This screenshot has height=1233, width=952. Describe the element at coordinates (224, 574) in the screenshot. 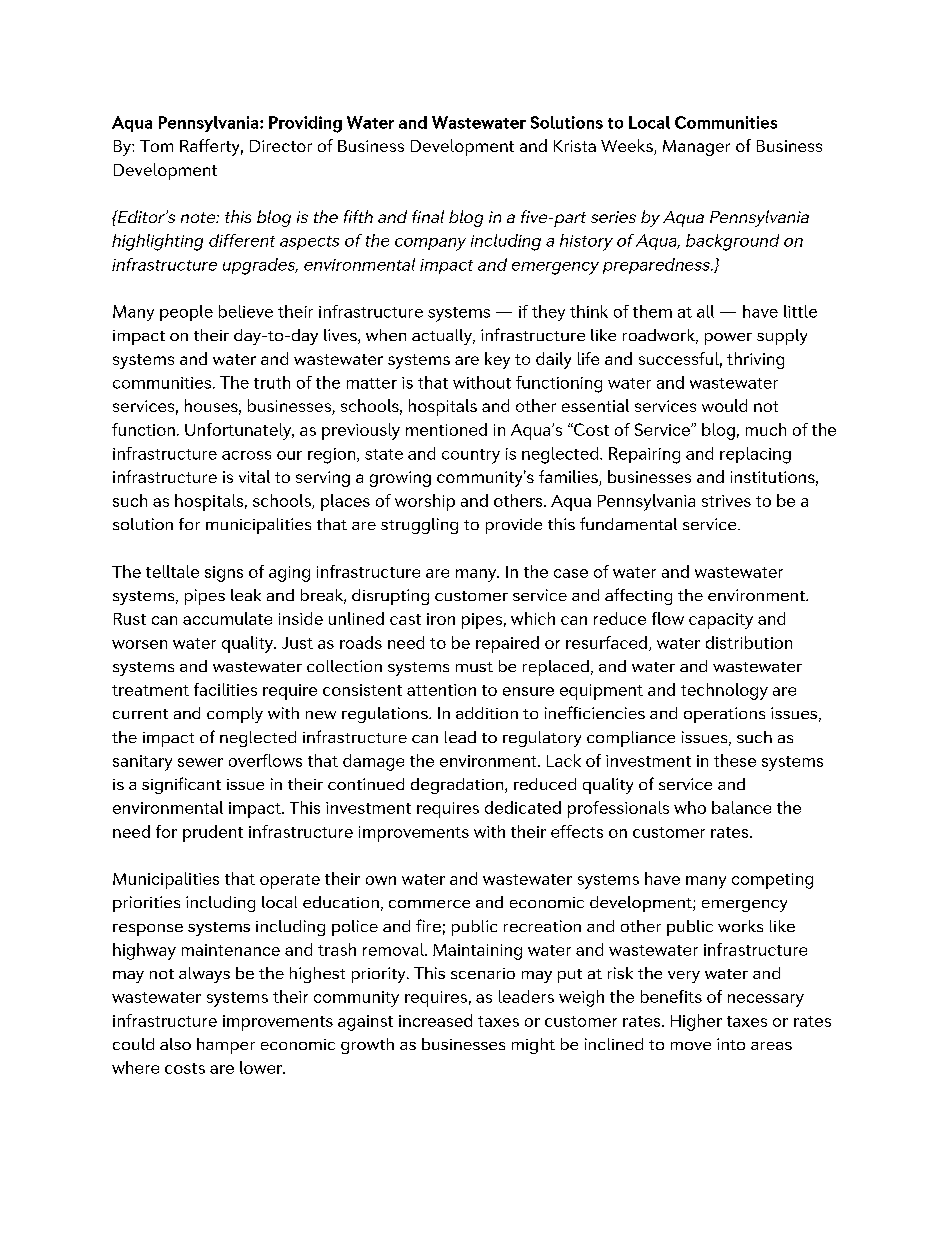

I see `signs` at that location.
